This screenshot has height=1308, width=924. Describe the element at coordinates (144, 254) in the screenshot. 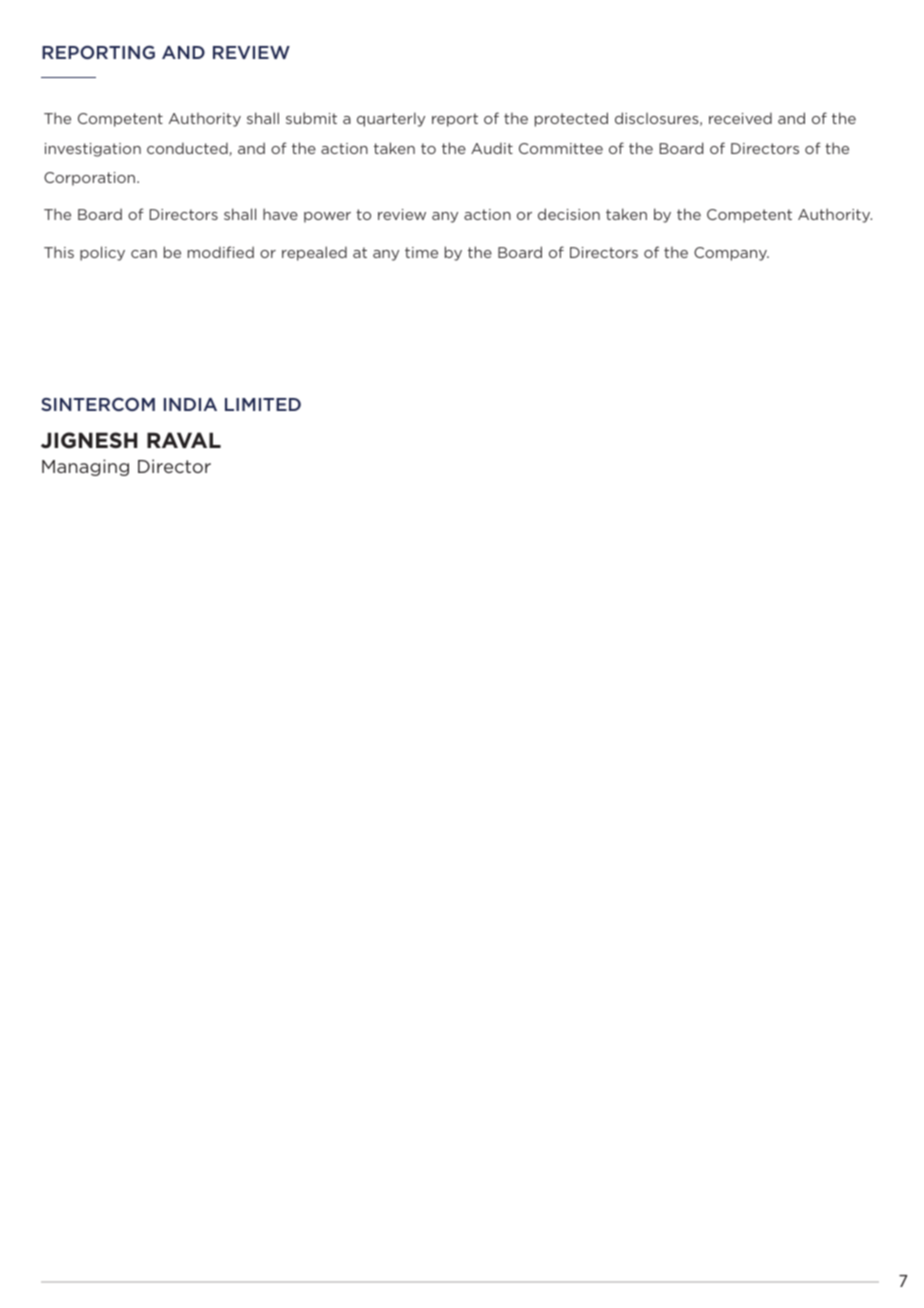

I see `can` at that location.
